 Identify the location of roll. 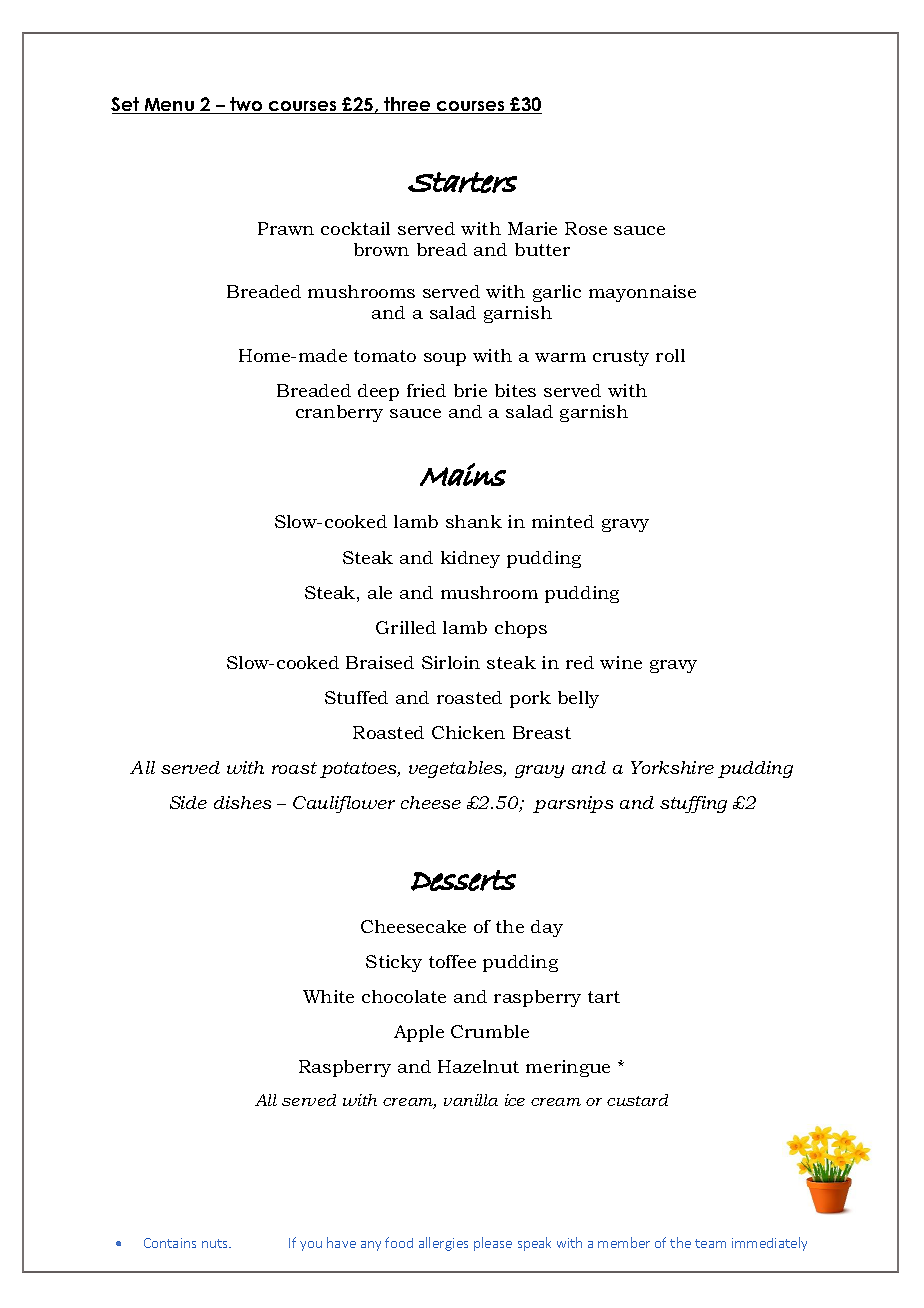
(670, 355).
